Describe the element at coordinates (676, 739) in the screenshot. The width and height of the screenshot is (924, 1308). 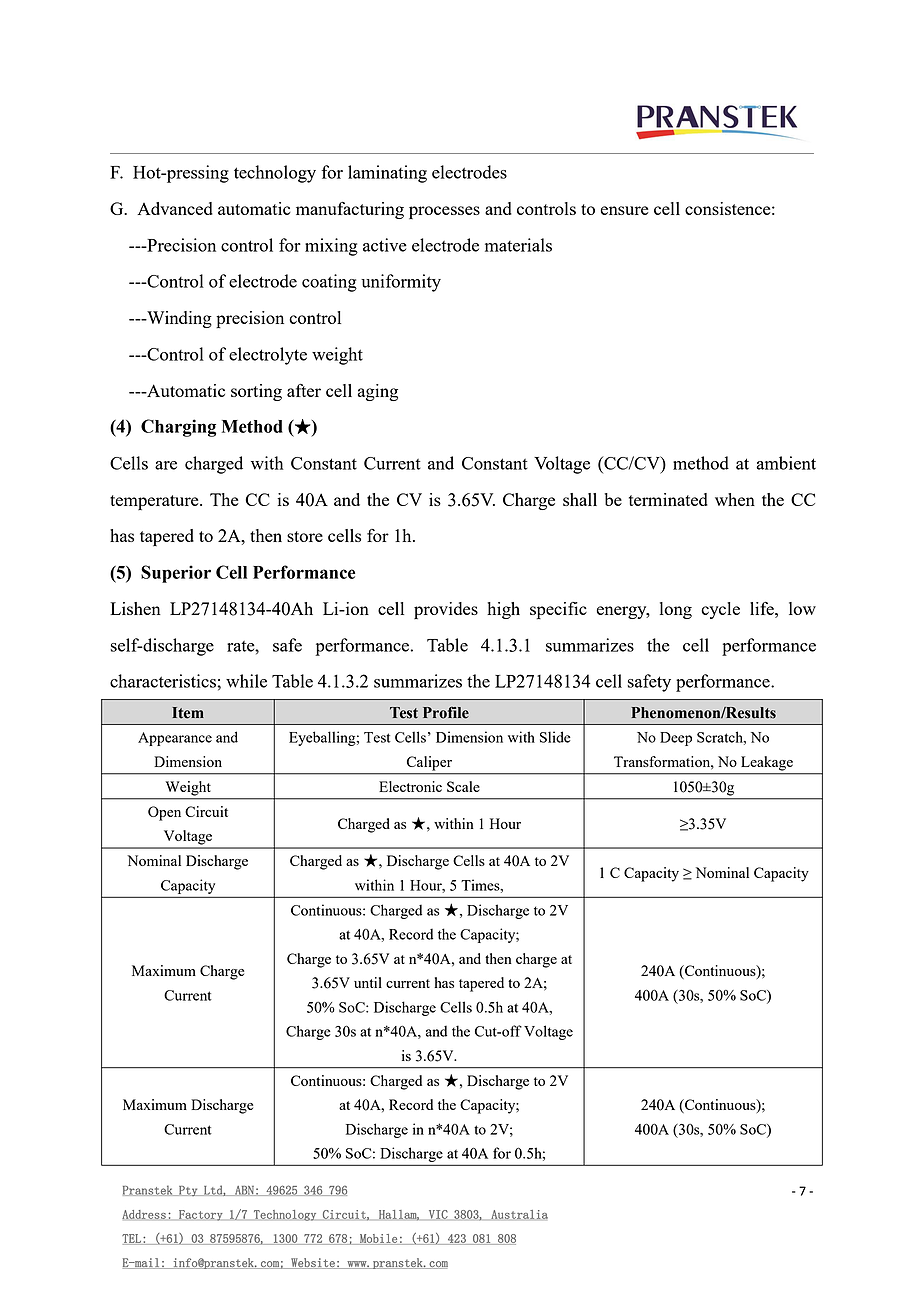
I see `Deep` at that location.
